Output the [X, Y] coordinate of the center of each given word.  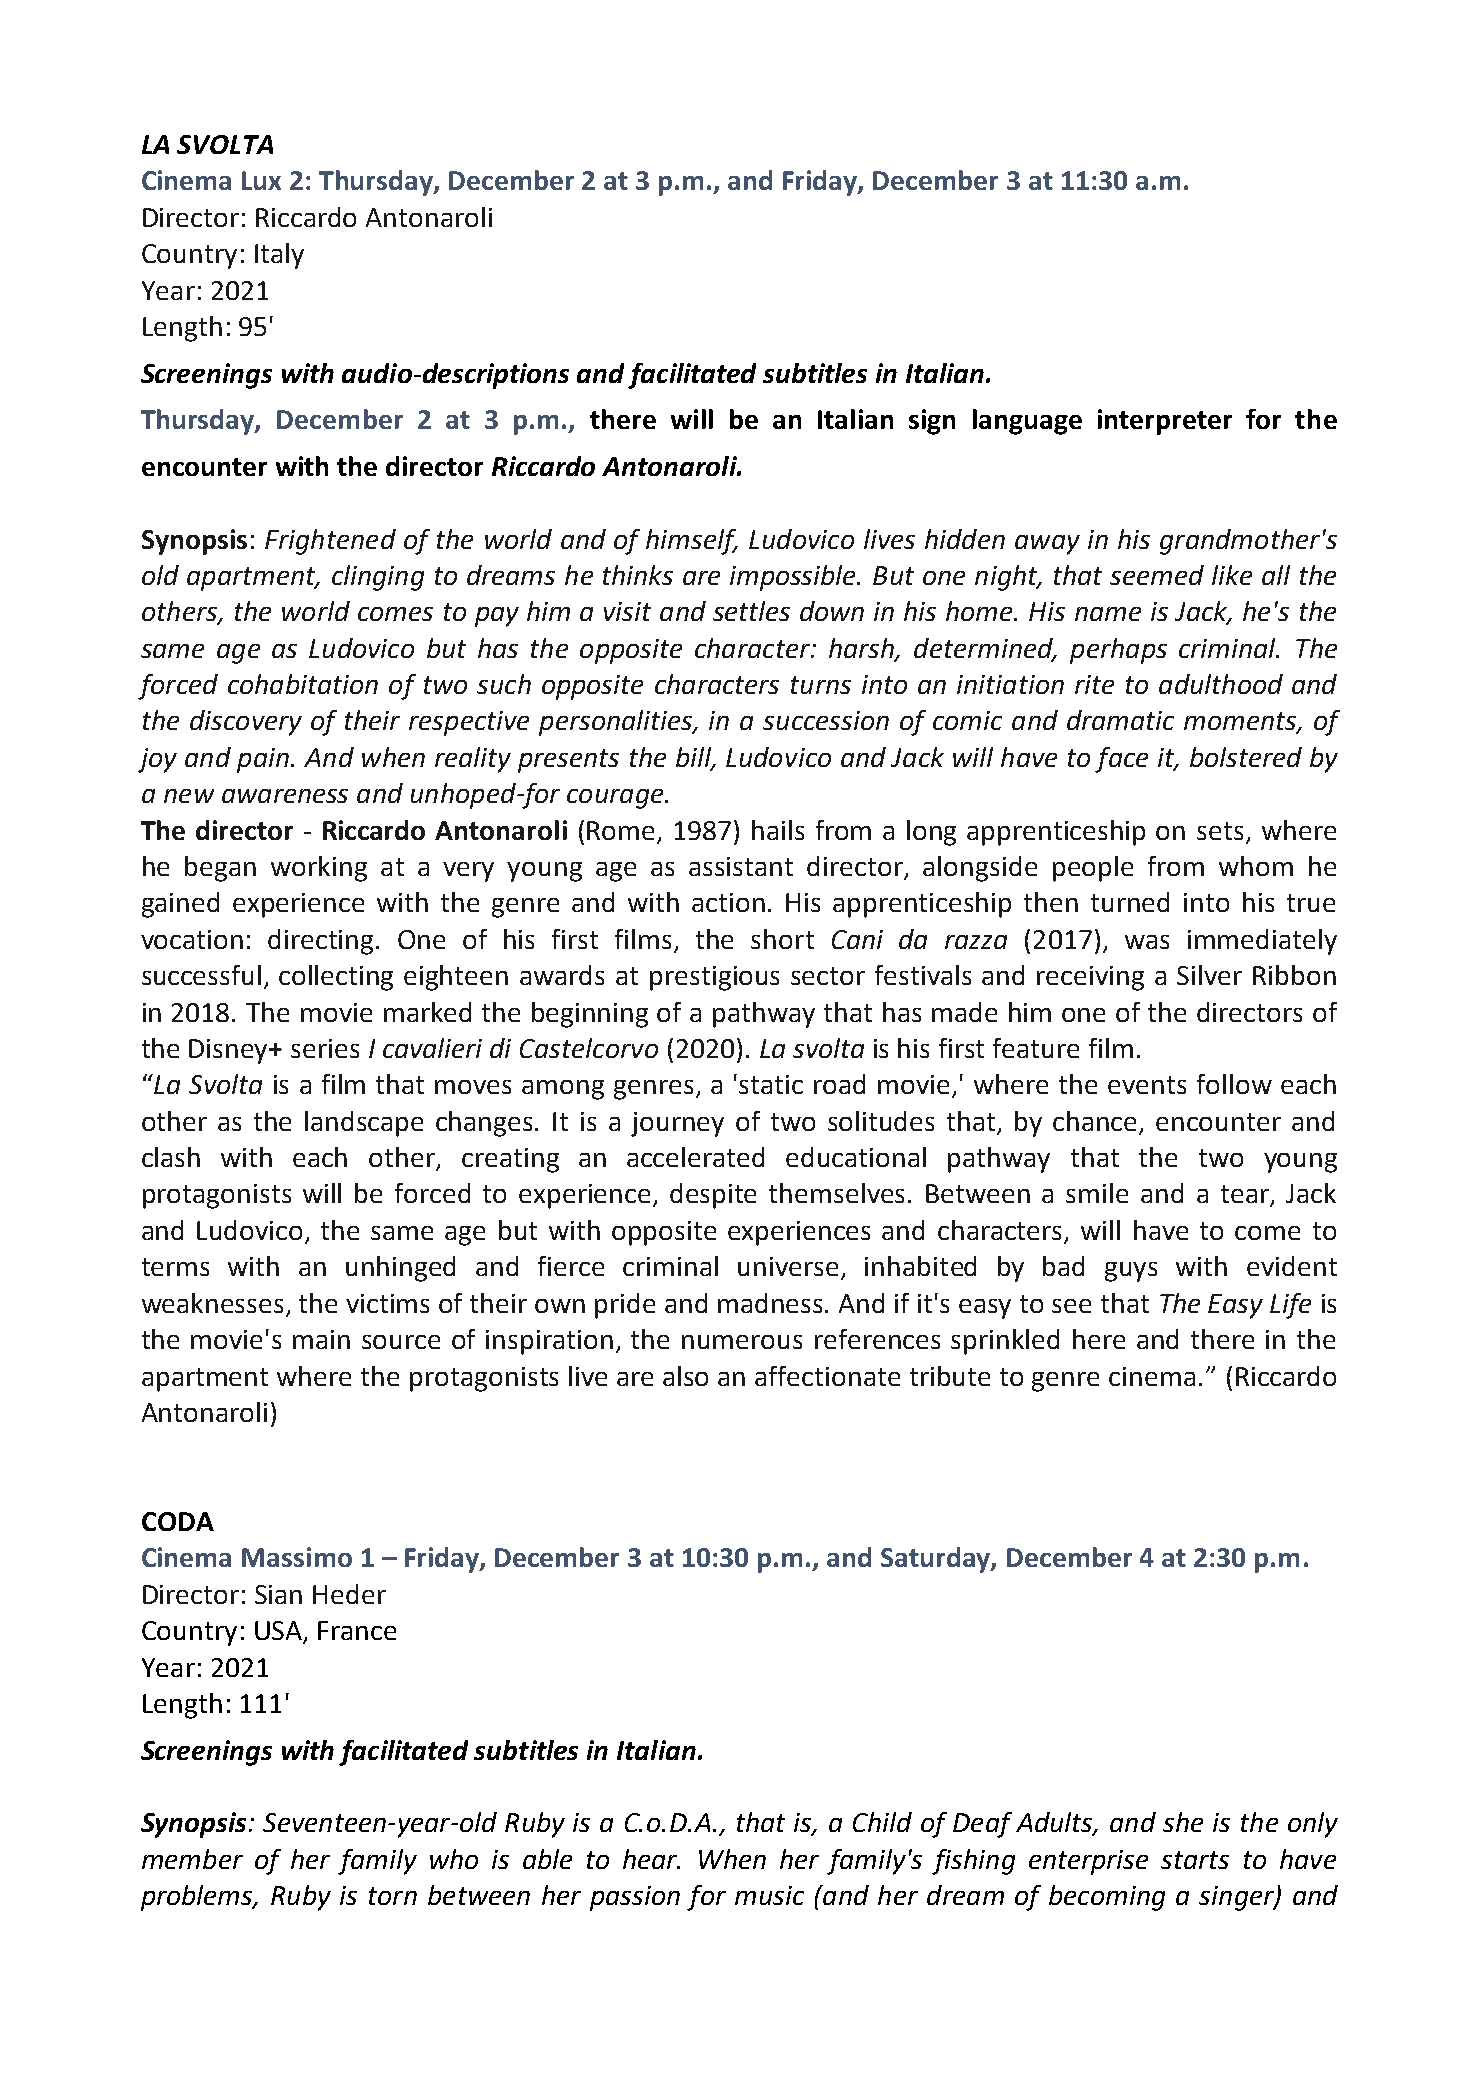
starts [1195, 1860]
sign [932, 422]
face [1121, 760]
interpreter [1165, 422]
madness [772, 1303]
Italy [279, 256]
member [192, 1859]
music [769, 1895]
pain [263, 760]
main [321, 1339]
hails [778, 830]
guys [1131, 1272]
